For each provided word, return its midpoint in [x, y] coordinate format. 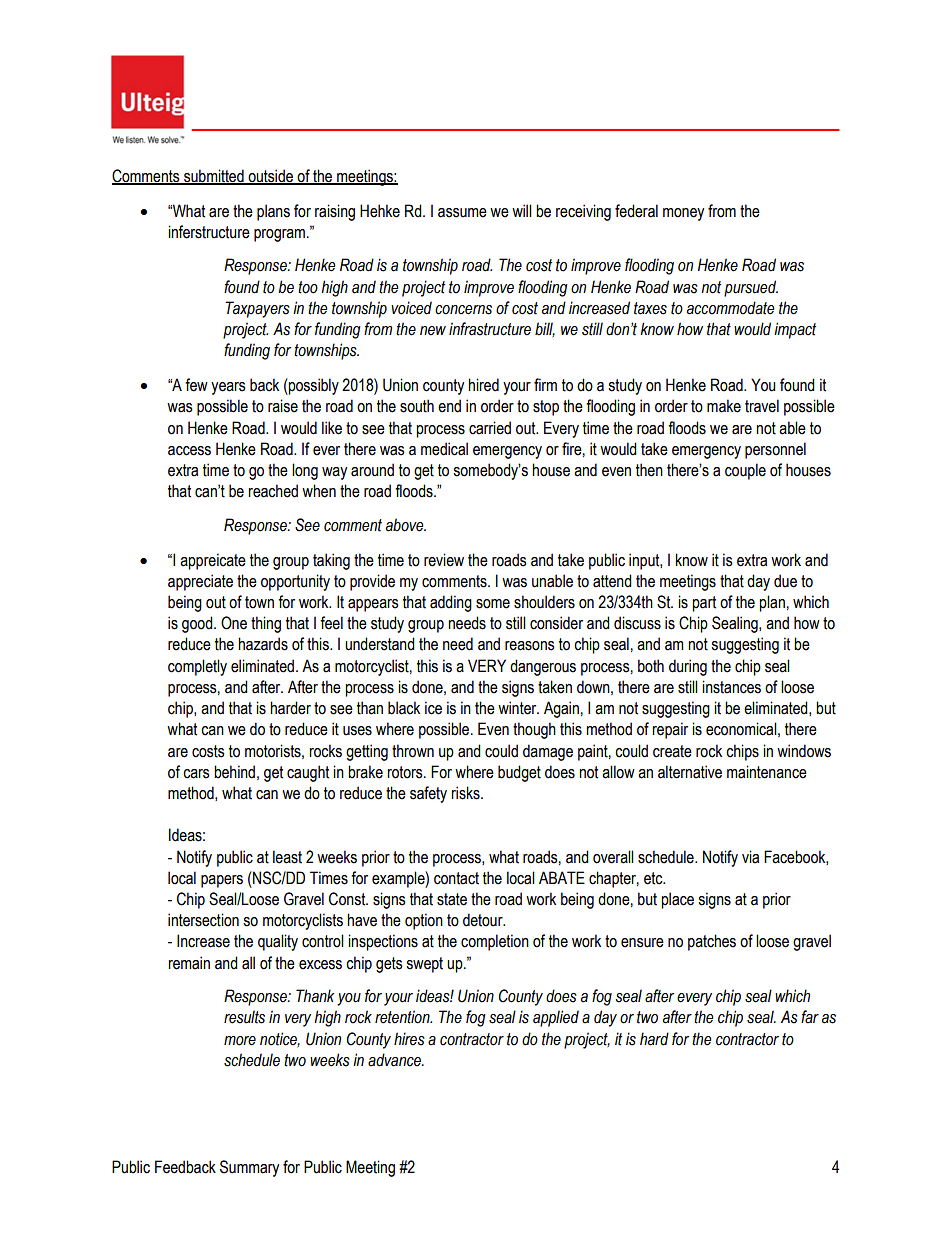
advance [395, 1060]
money [683, 214]
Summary [249, 1168]
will [522, 210]
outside [271, 176]
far [810, 1017]
